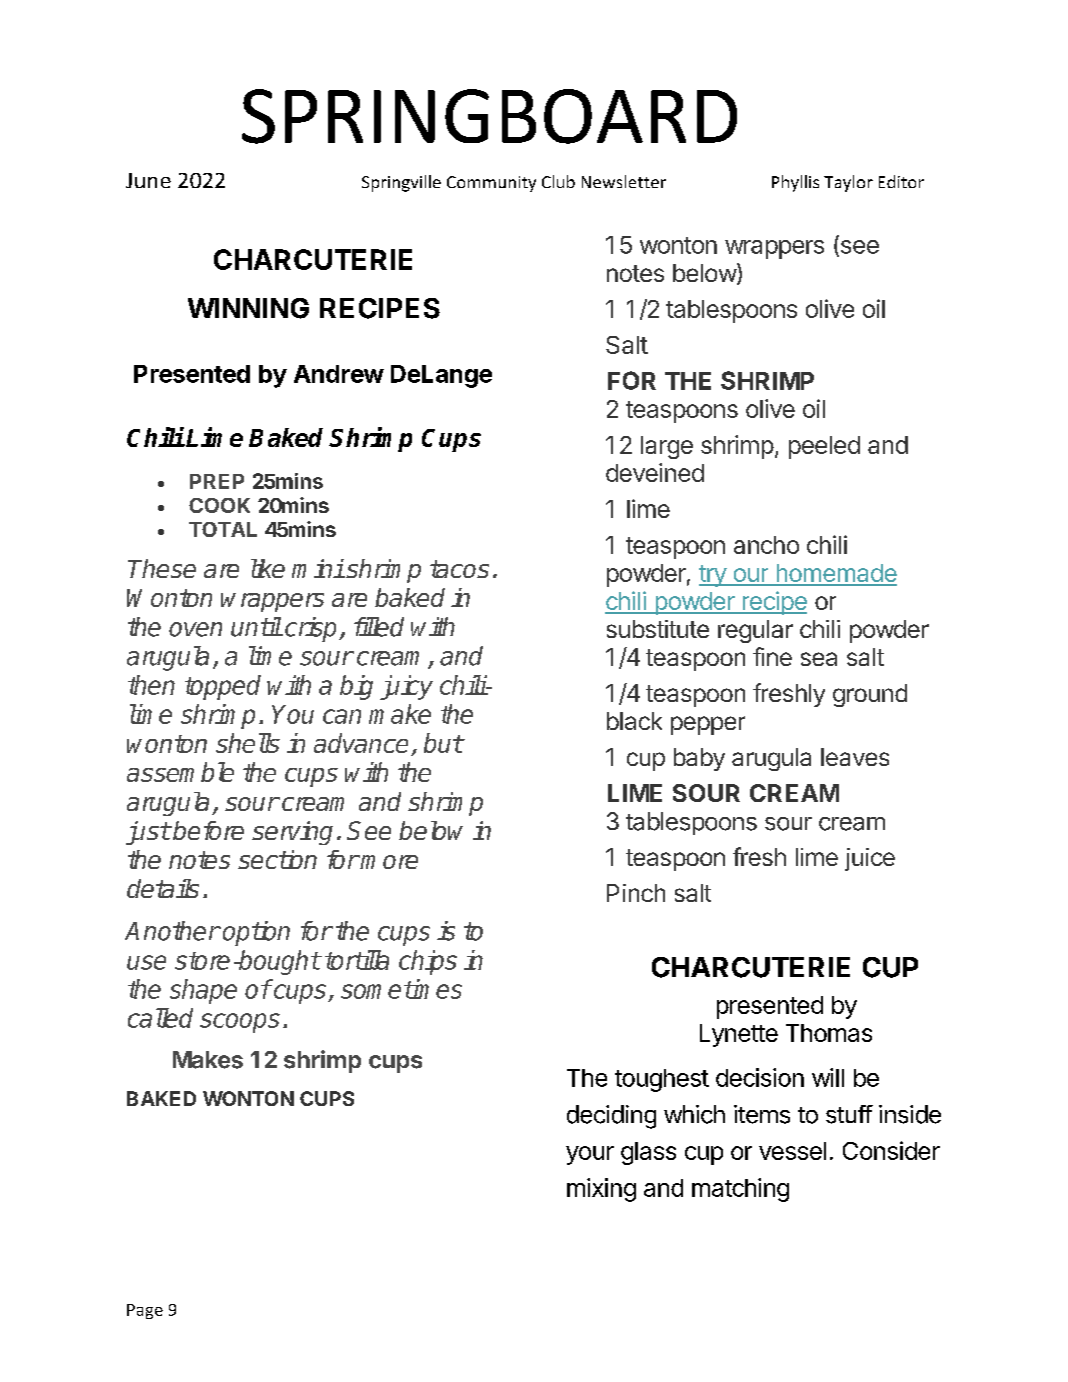  I want to click on option, so click(256, 933).
